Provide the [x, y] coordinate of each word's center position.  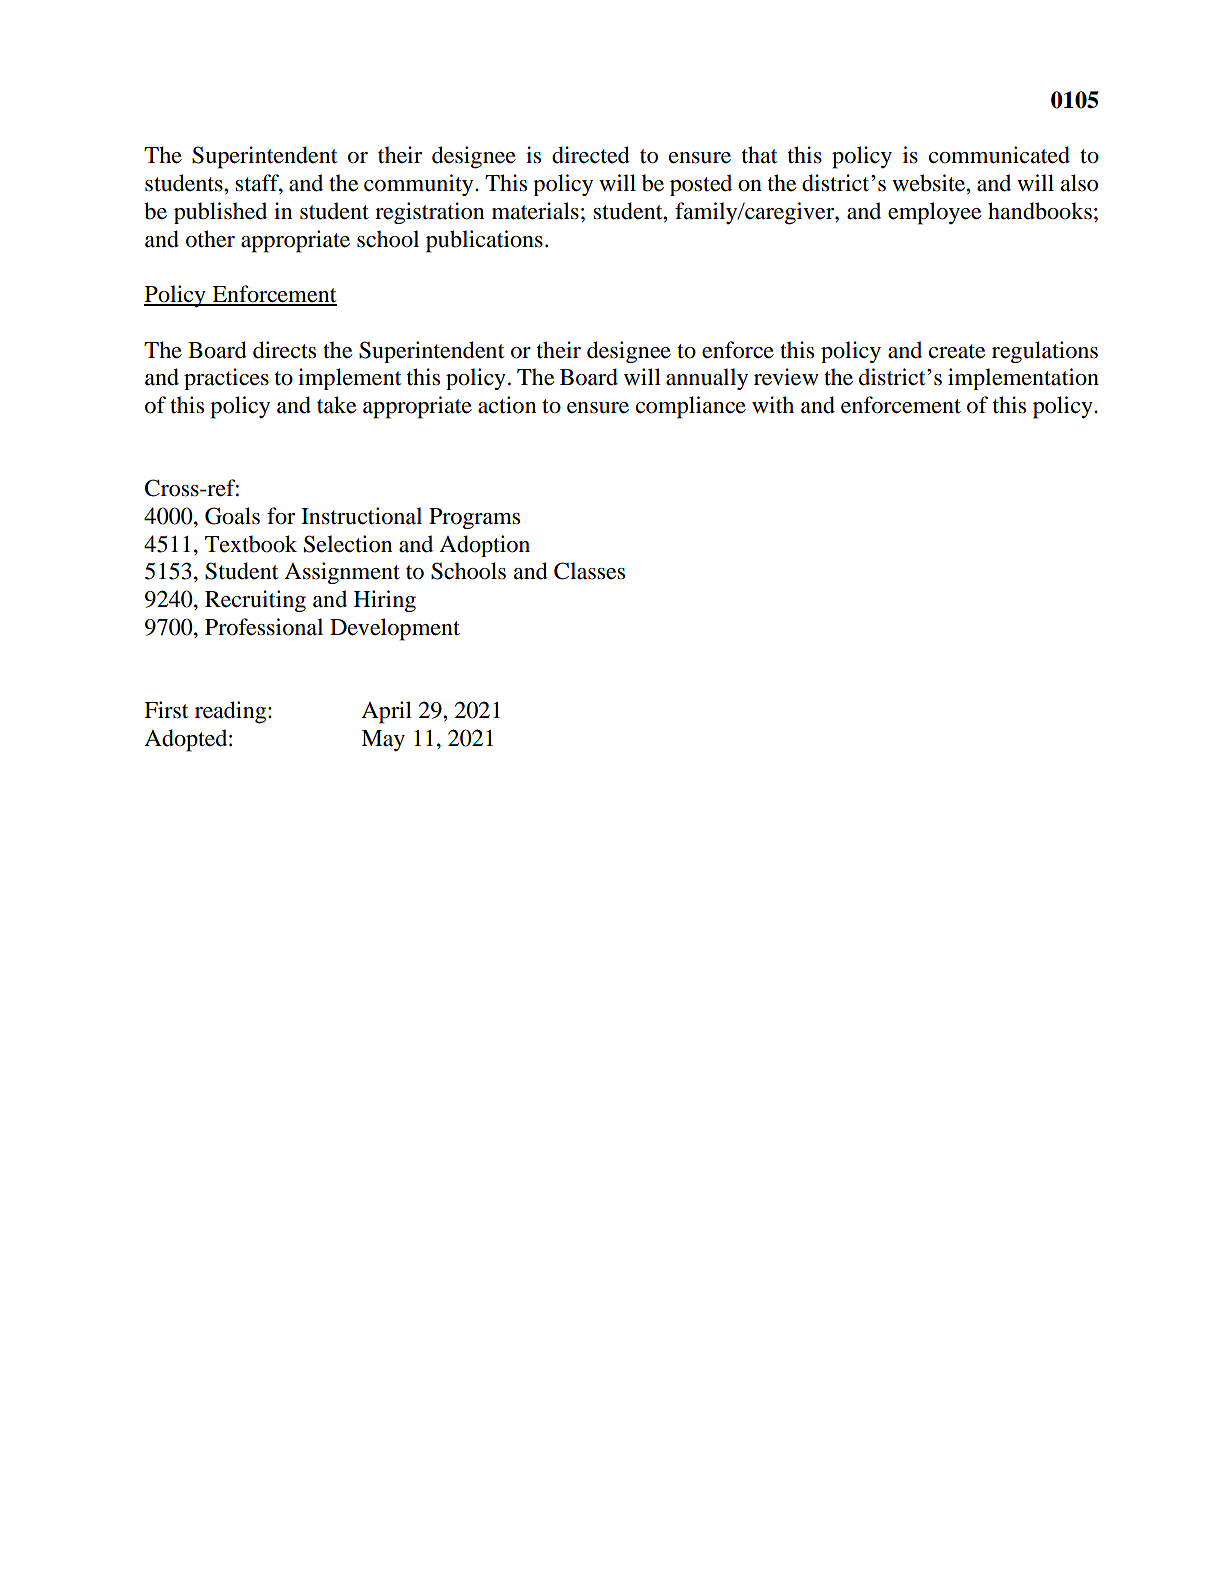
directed [591, 155]
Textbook [251, 544]
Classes [589, 571]
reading [232, 712]
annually [707, 379]
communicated [999, 155]
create [957, 351]
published [220, 213]
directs [284, 350]
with [773, 405]
